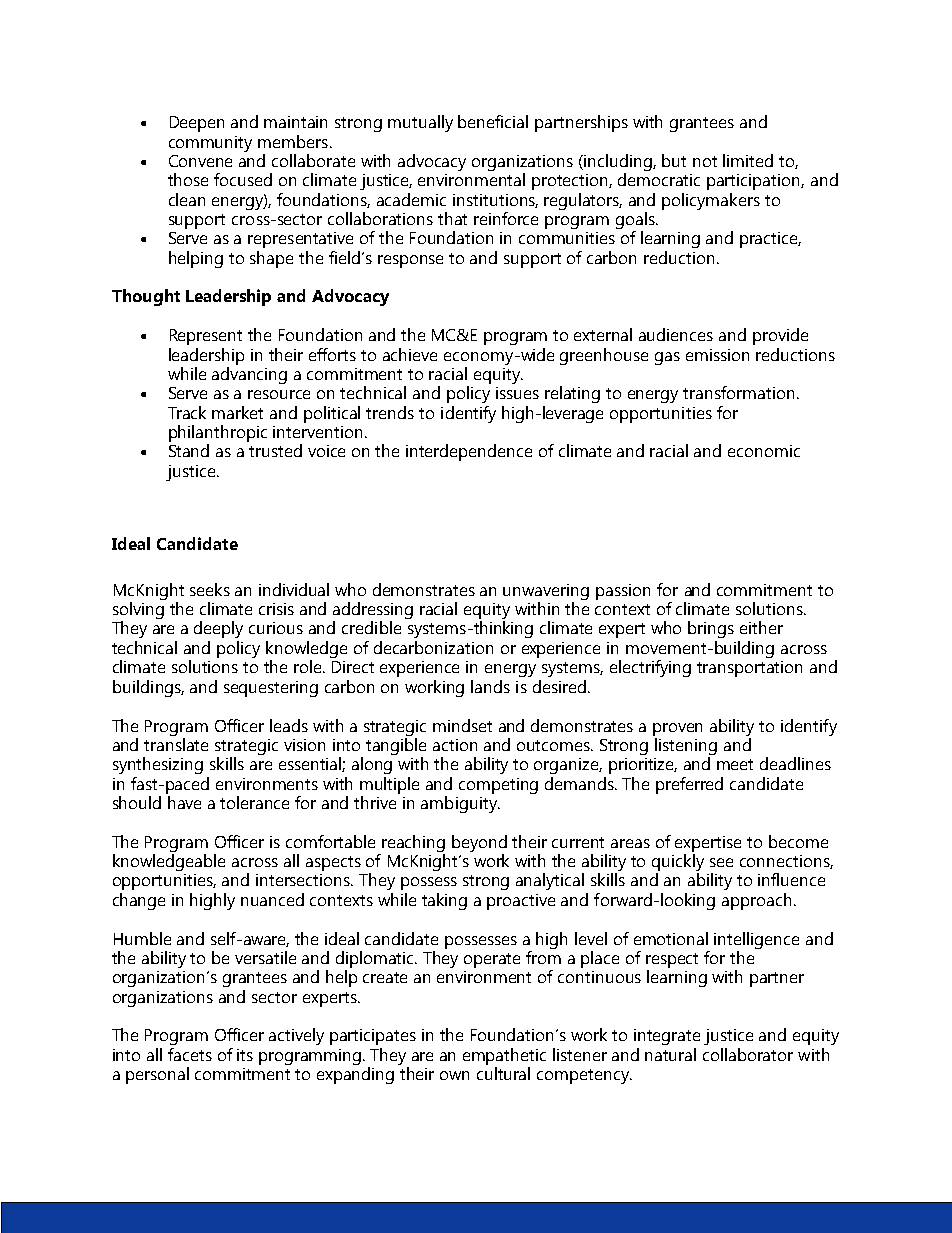 This document has width=952, height=1233. What do you see at coordinates (190, 1054) in the document?
I see `facets` at bounding box center [190, 1054].
